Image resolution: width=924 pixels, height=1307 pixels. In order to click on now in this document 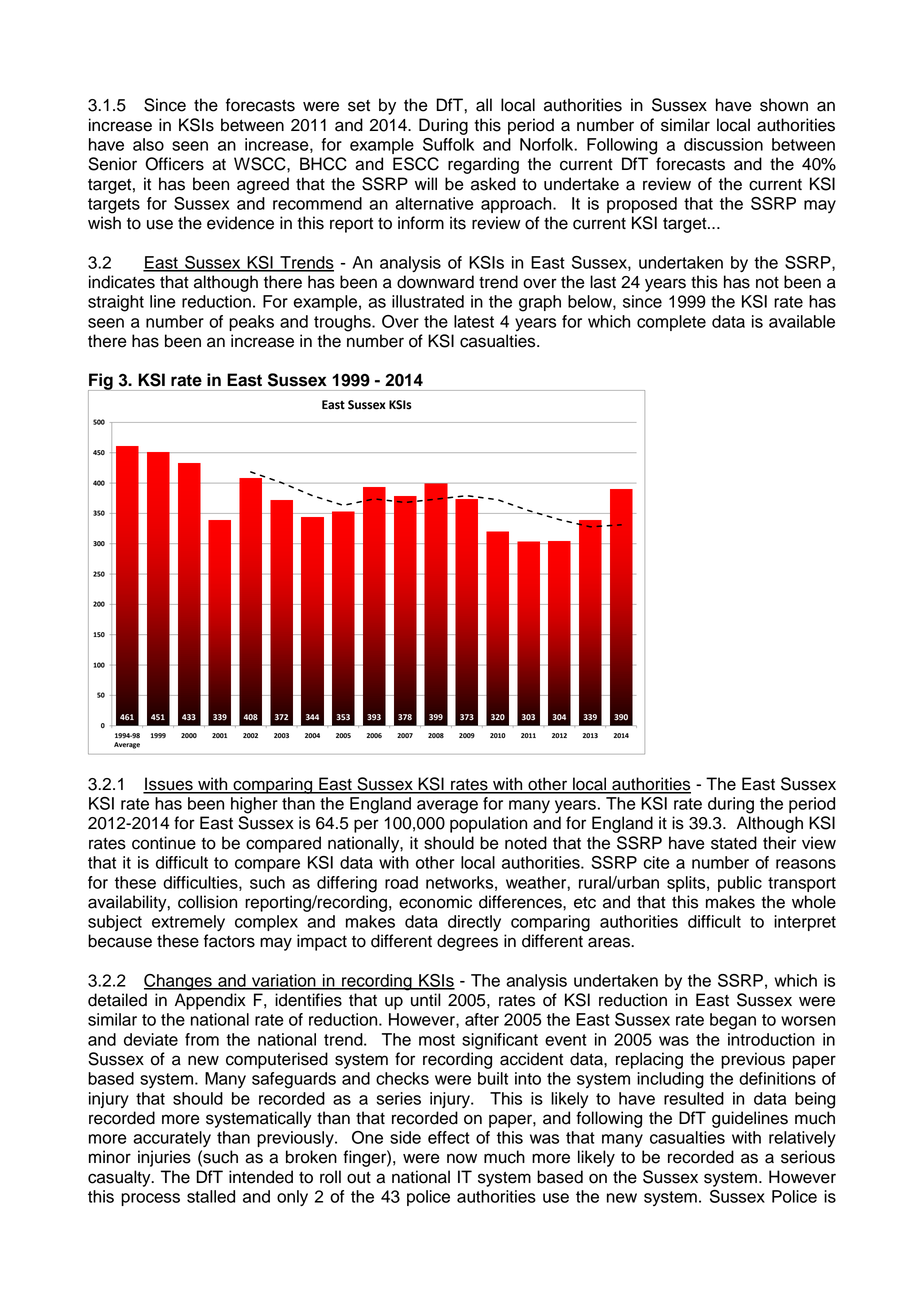, I will do `click(462, 1158)`.
